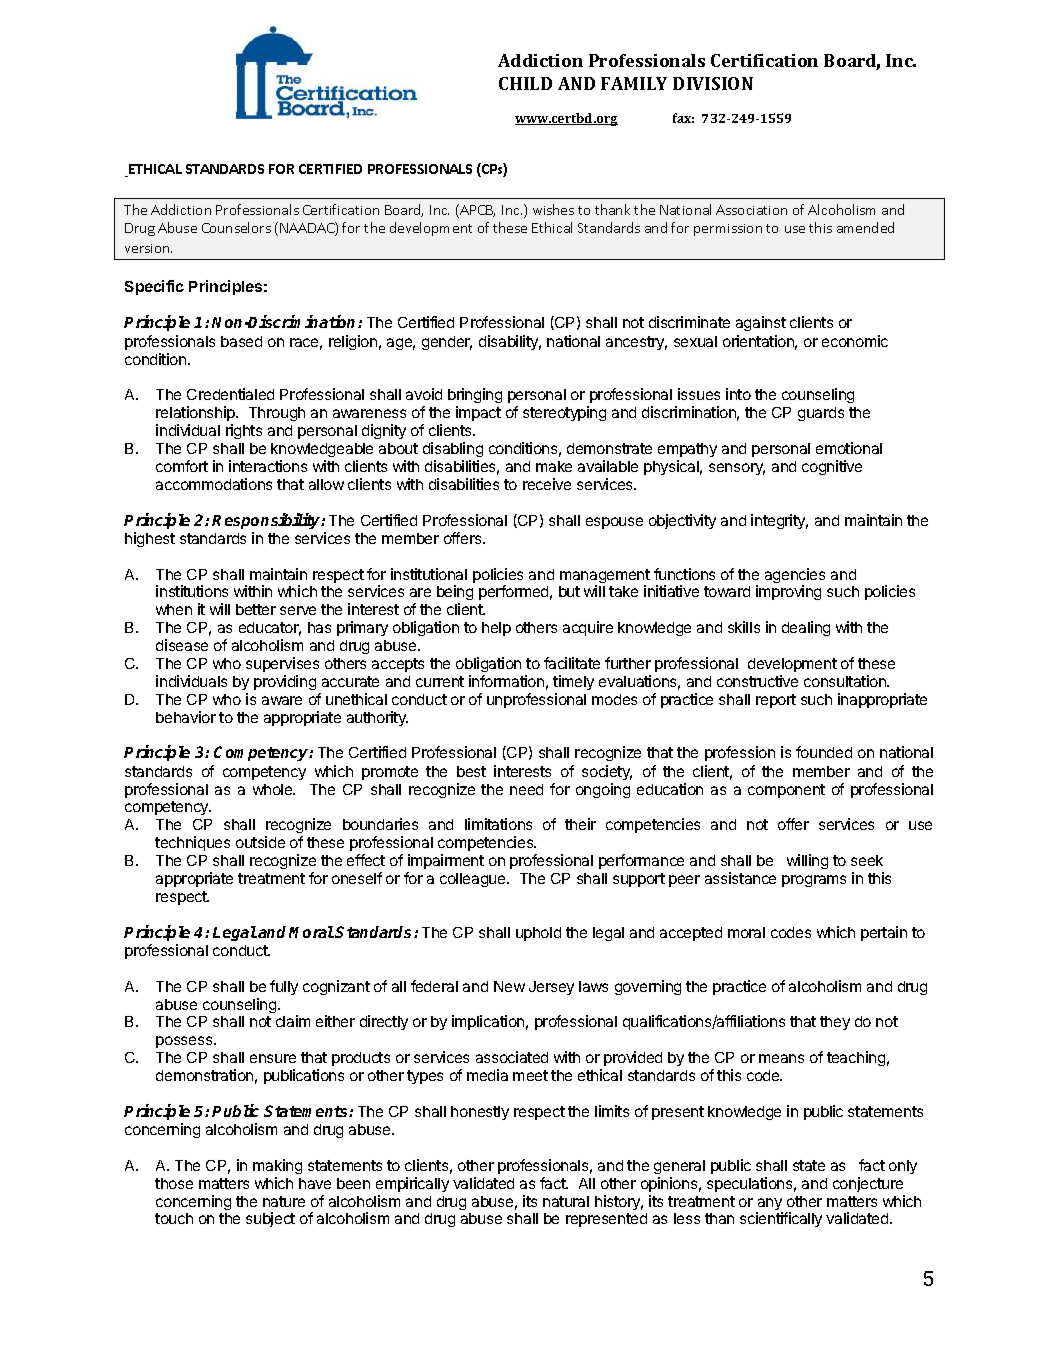  I want to click on CHILD, so click(525, 83).
